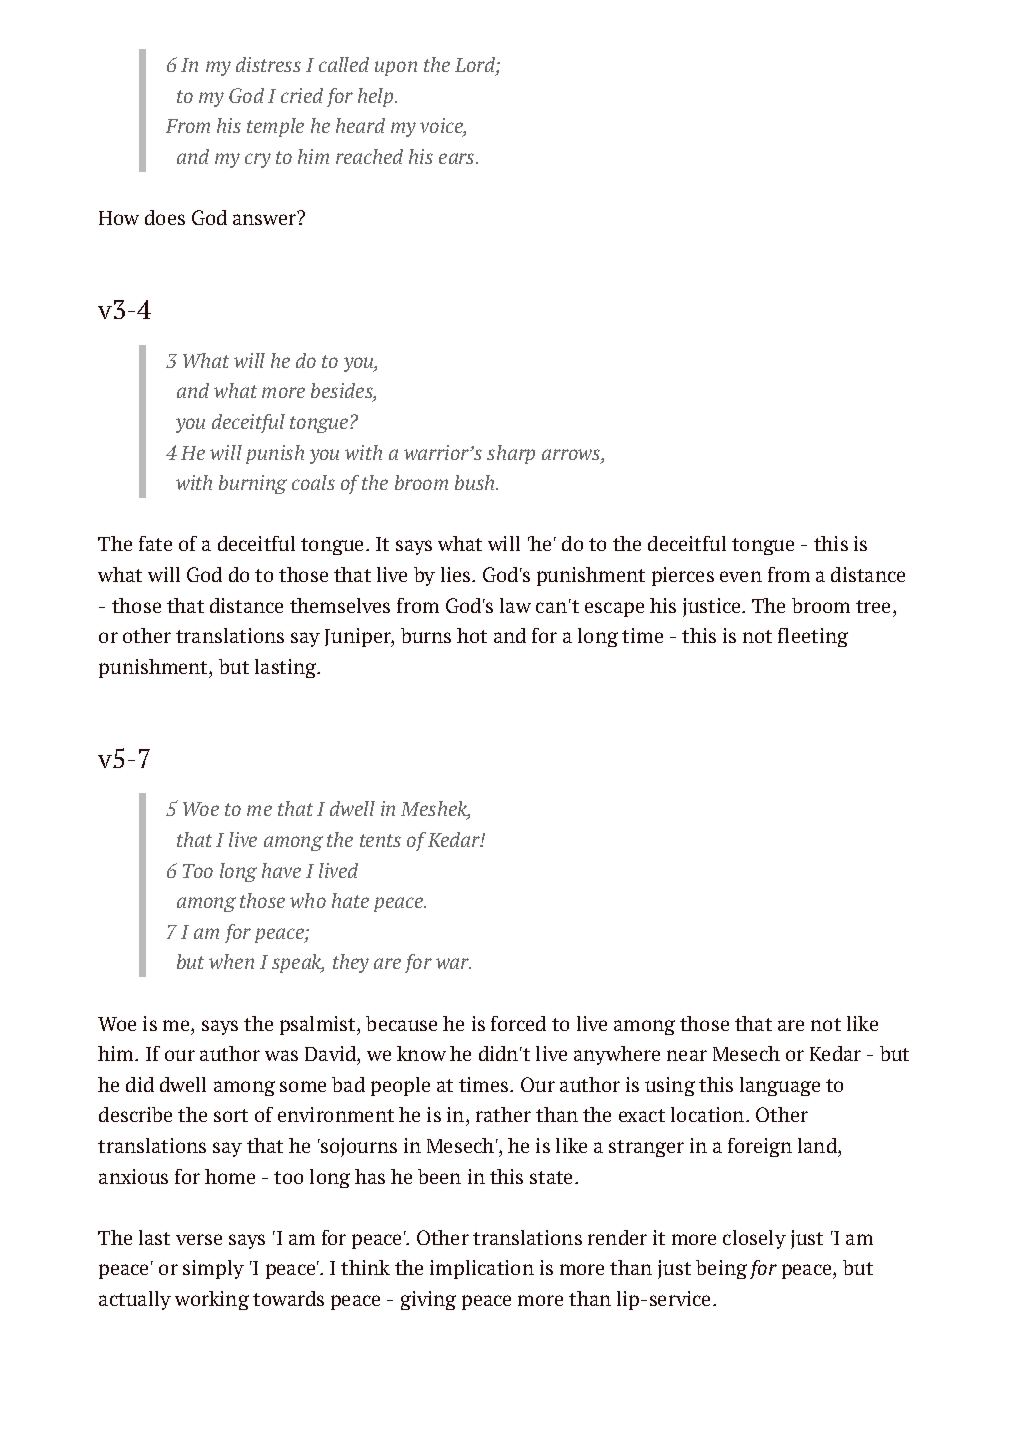 The width and height of the document is (1010, 1430). I want to click on burning, so click(253, 484).
